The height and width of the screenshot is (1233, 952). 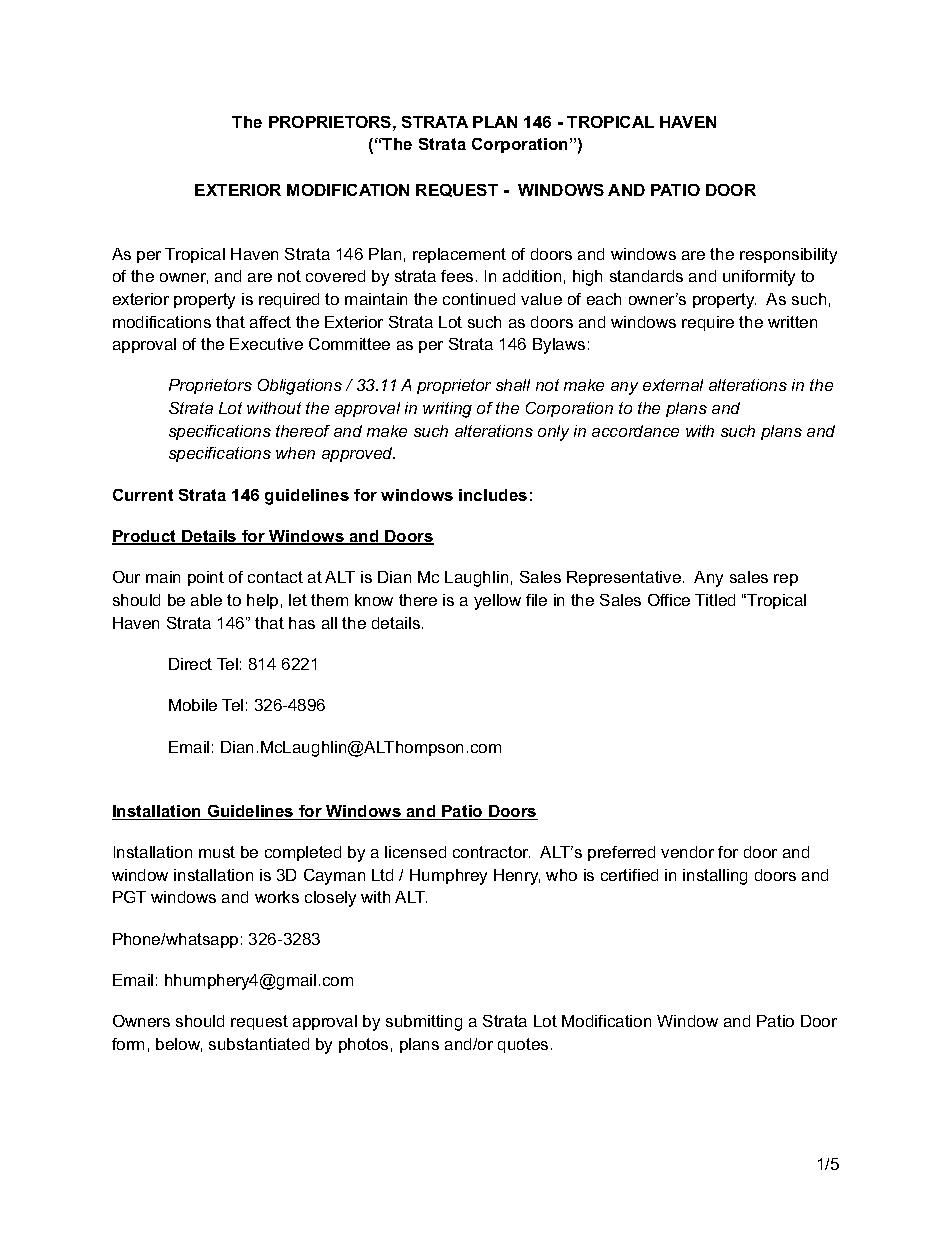 I want to click on point, so click(x=206, y=578).
